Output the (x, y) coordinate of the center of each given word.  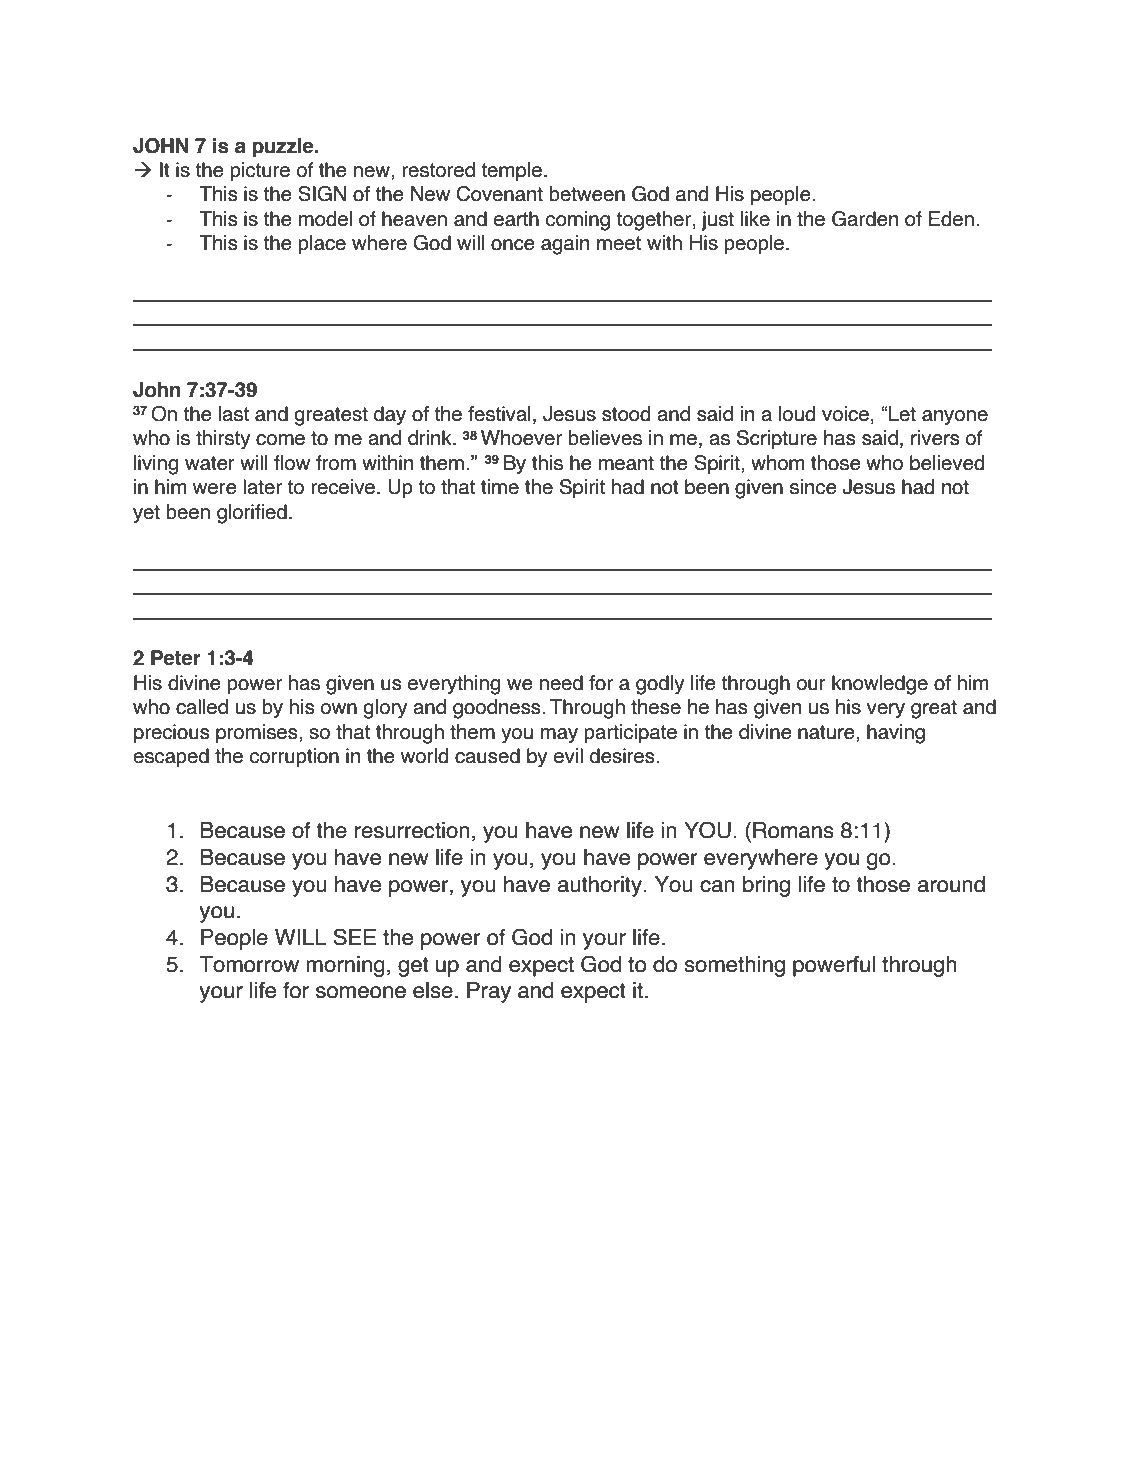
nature (827, 732)
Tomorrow (249, 964)
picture (260, 171)
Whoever (521, 438)
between (587, 194)
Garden (865, 219)
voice (845, 414)
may (559, 735)
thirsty (223, 439)
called (202, 707)
